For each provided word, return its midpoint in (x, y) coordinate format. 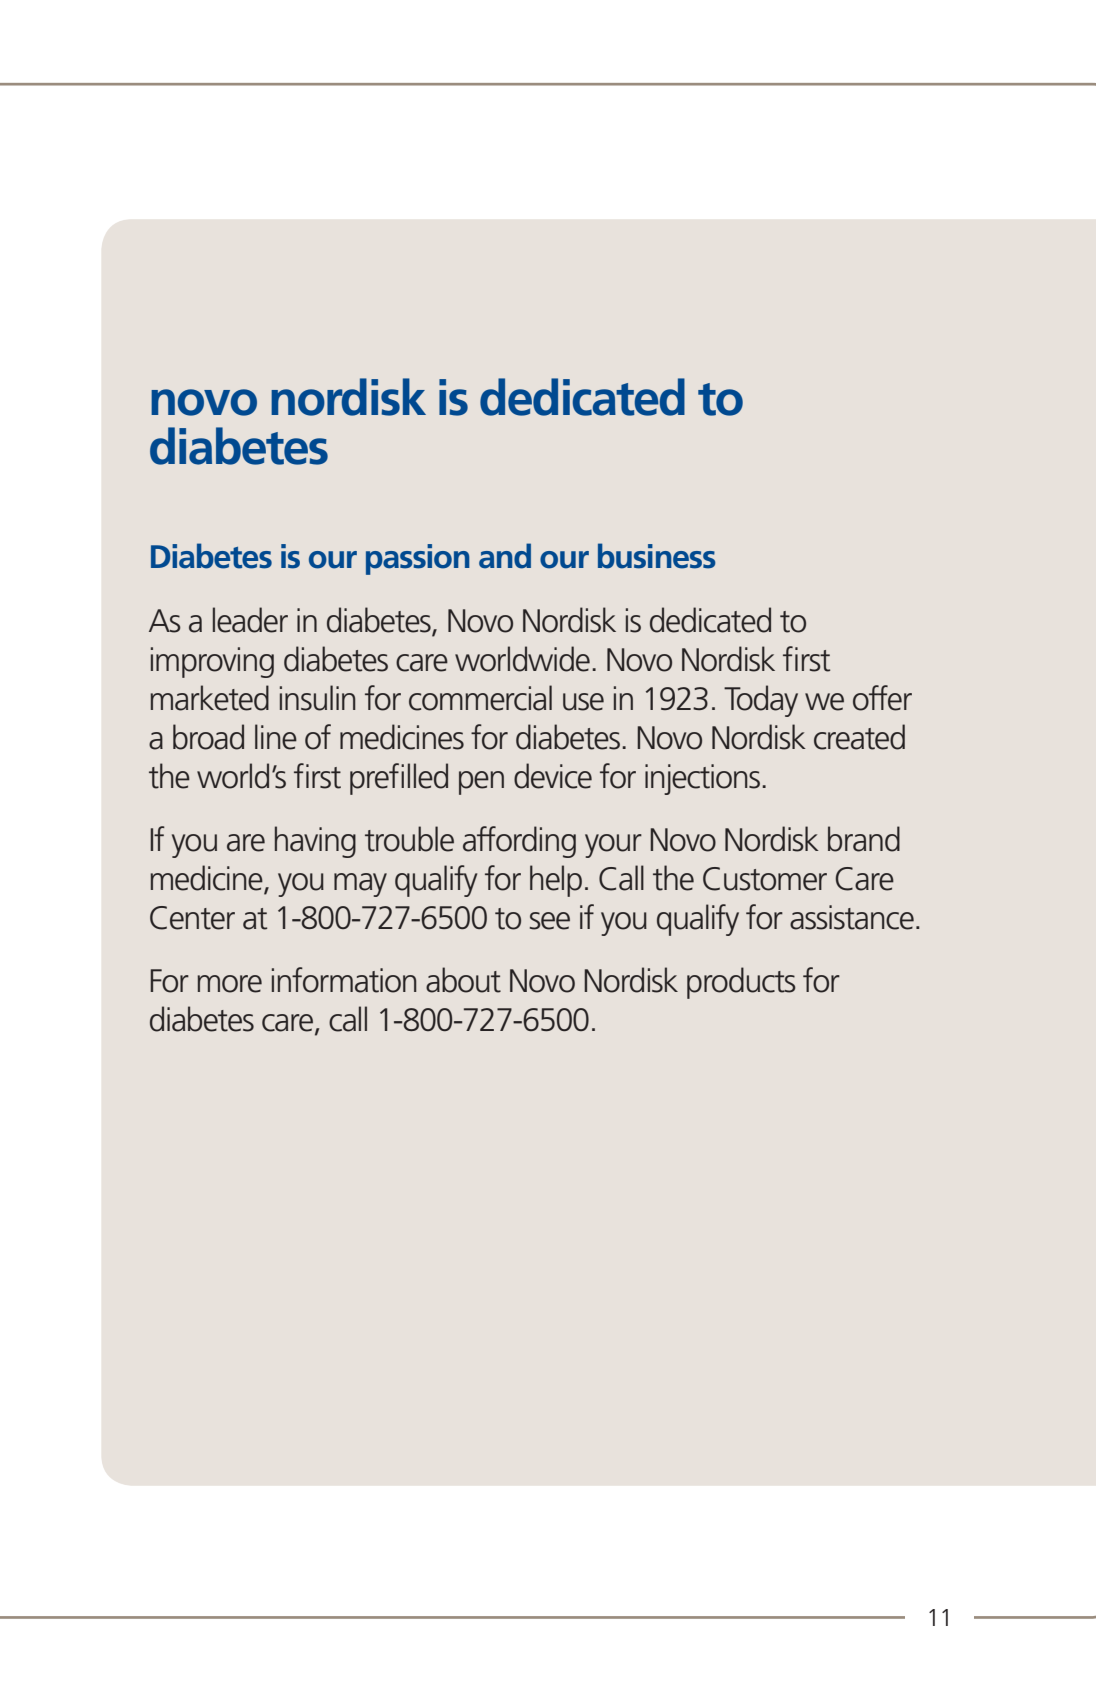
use (583, 702)
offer (882, 698)
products (741, 983)
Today (761, 701)
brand (864, 839)
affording (519, 842)
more (229, 984)
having (315, 842)
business (657, 556)
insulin (318, 698)
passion (418, 559)
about (463, 980)
